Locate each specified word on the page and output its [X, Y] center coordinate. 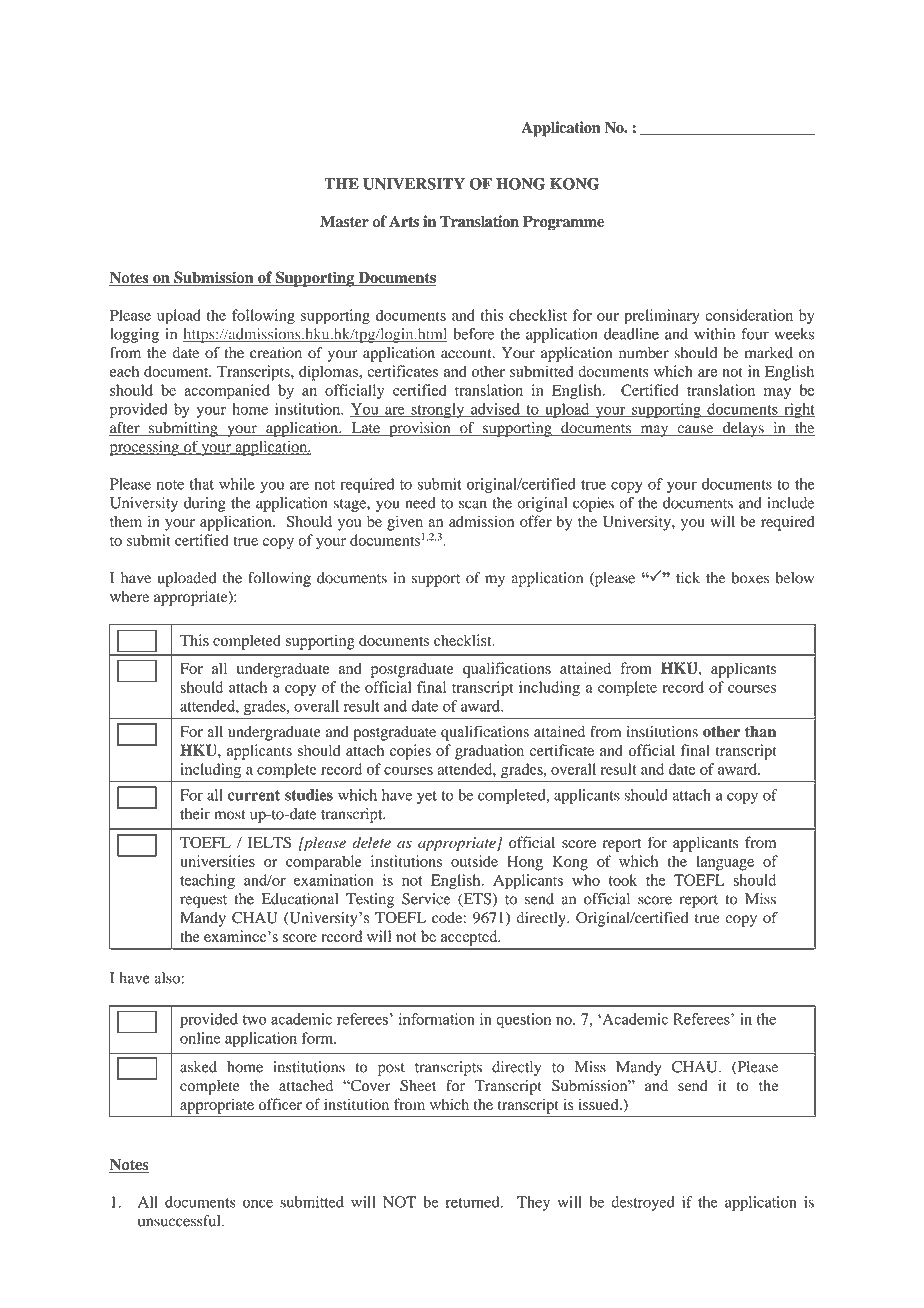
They [533, 1203]
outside [474, 861]
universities [217, 861]
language [725, 863]
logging [134, 335]
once [258, 1203]
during [205, 504]
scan [473, 504]
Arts [404, 221]
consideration [749, 315]
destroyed [643, 1203]
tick [688, 578]
